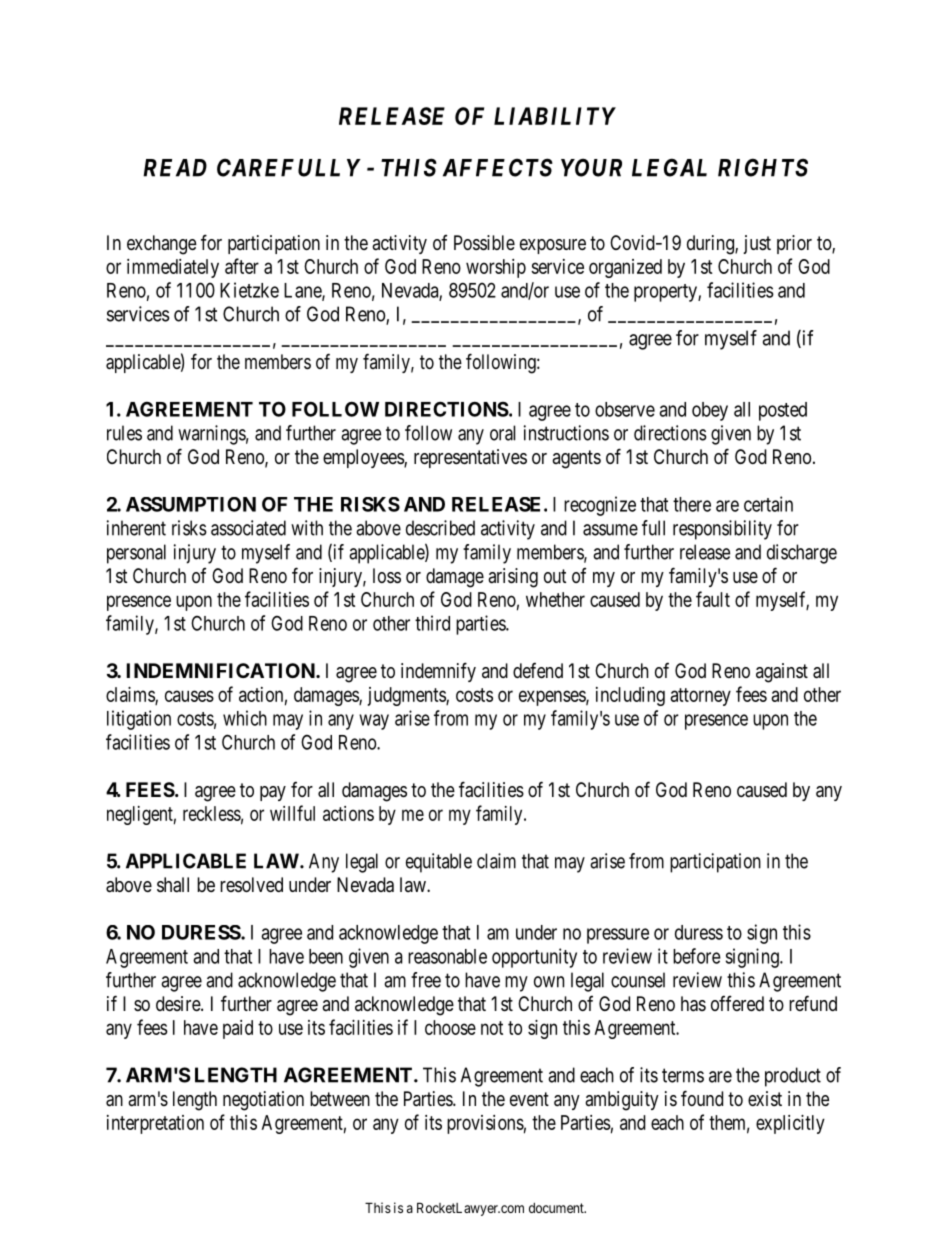 Image resolution: width=952 pixels, height=1233 pixels. I want to click on READ, so click(175, 168).
